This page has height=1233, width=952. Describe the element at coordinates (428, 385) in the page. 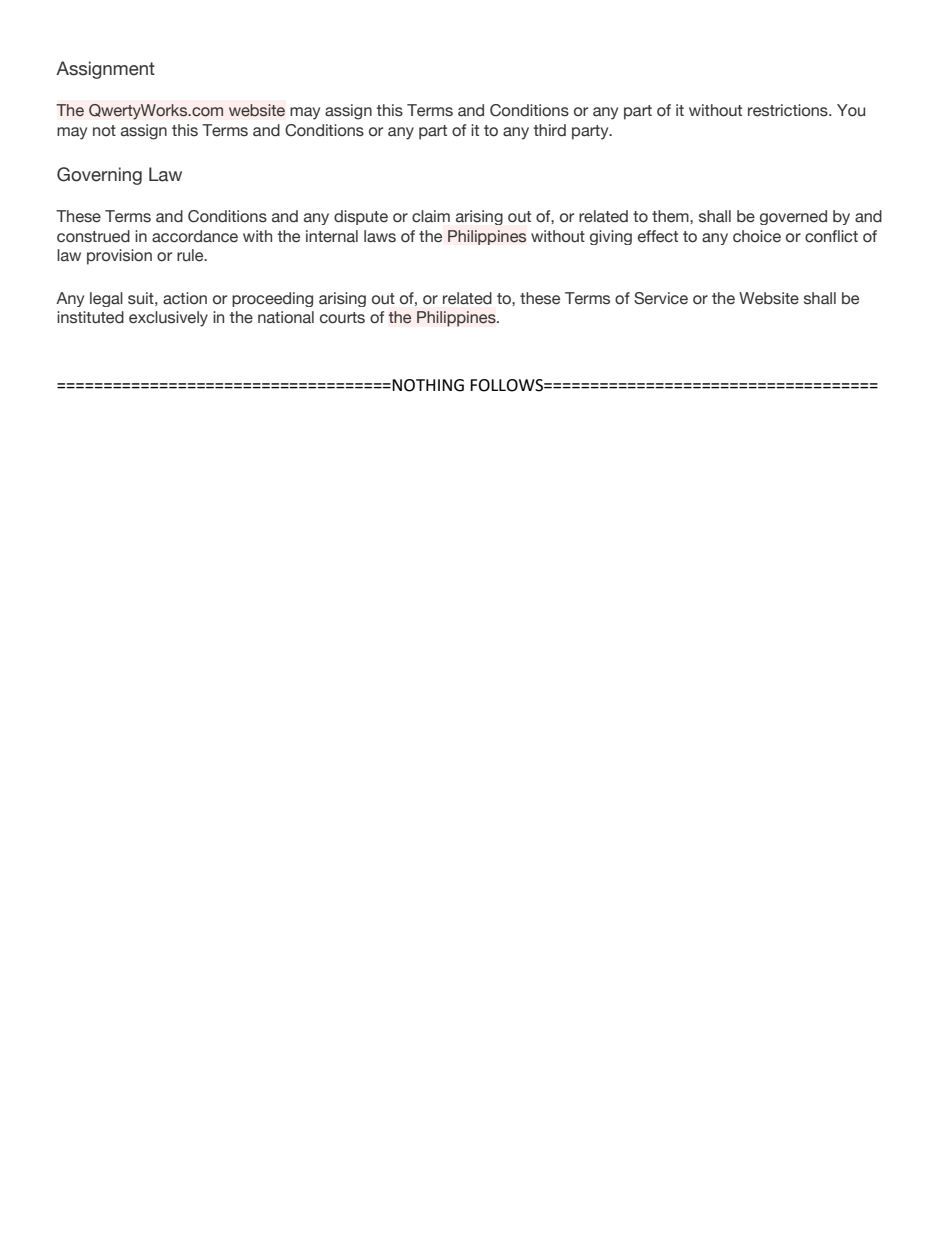

I see `NOTHING` at that location.
